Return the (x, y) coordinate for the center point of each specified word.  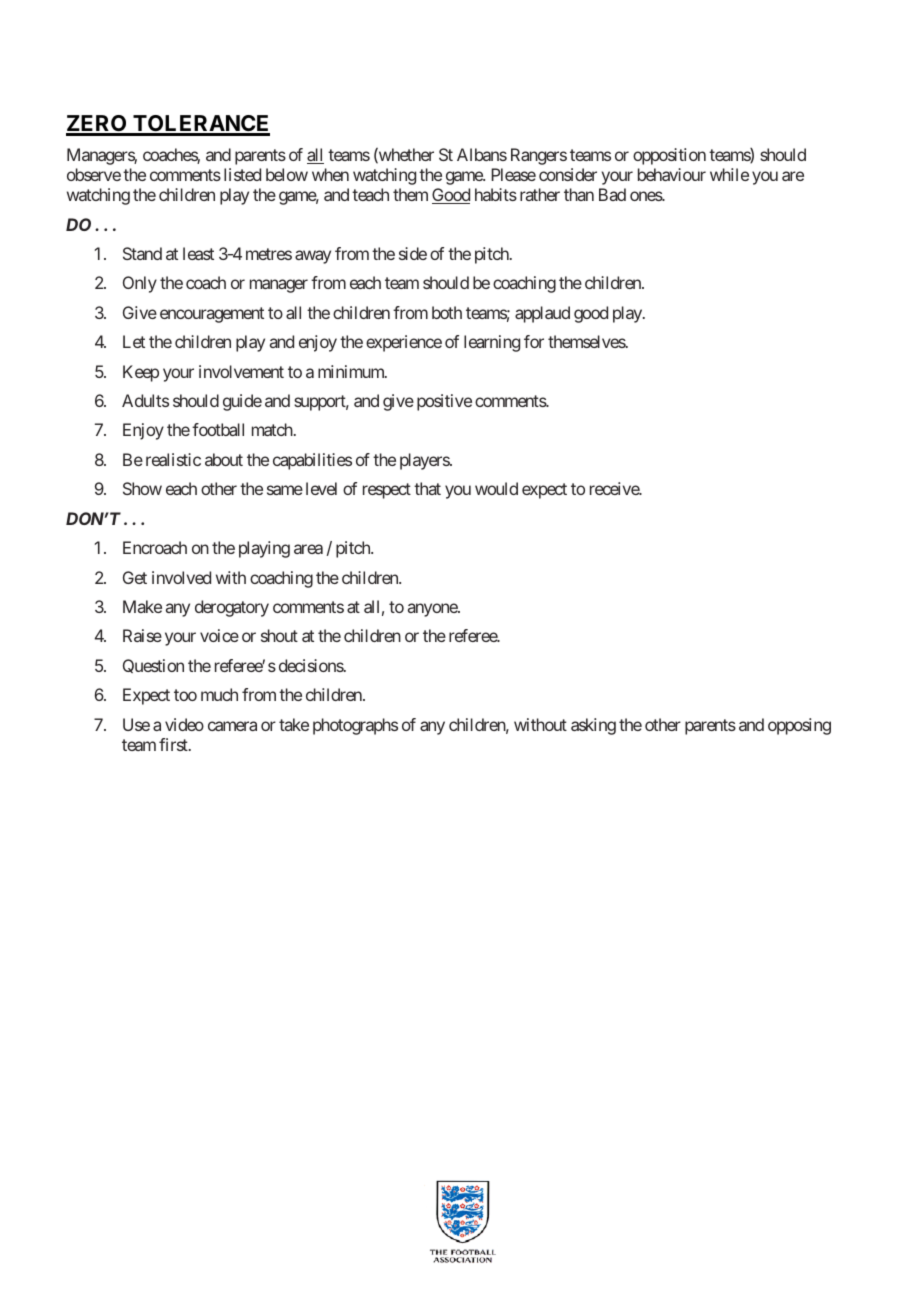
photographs (355, 726)
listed (242, 174)
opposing (799, 726)
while (729, 174)
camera (232, 726)
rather (540, 194)
